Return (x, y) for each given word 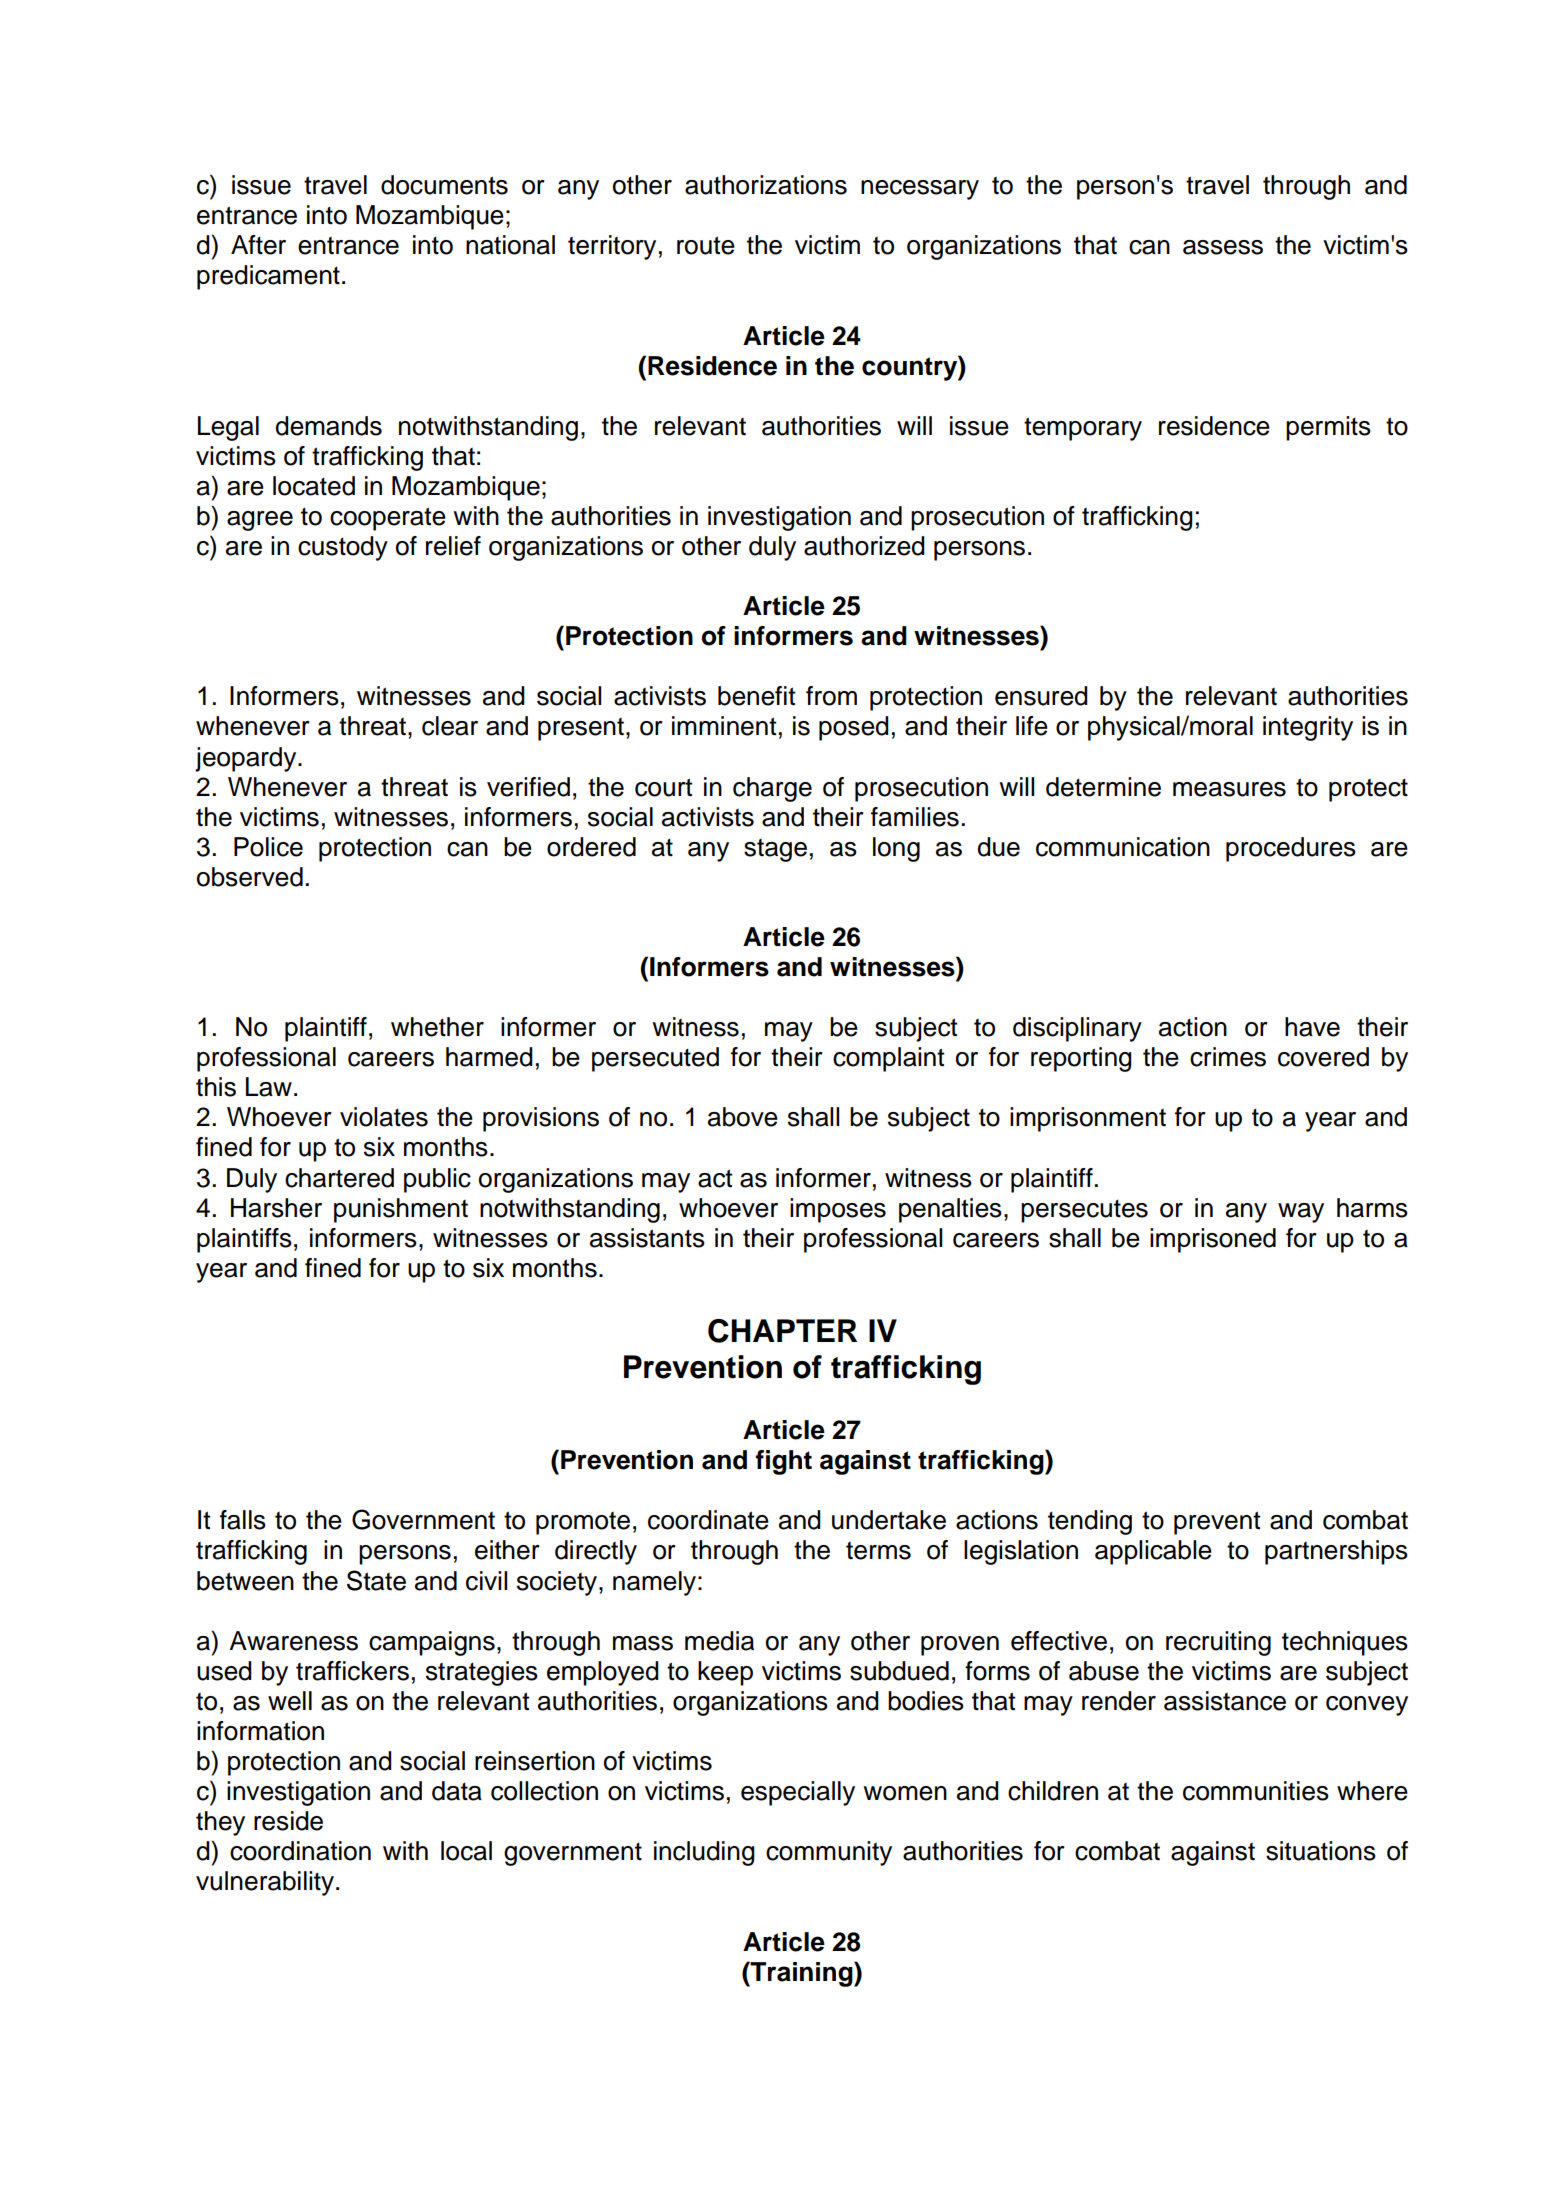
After (258, 245)
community (829, 1853)
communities (1256, 1791)
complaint (888, 1059)
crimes (1228, 1057)
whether (437, 1027)
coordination (300, 1851)
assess (1223, 247)
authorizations (766, 185)
